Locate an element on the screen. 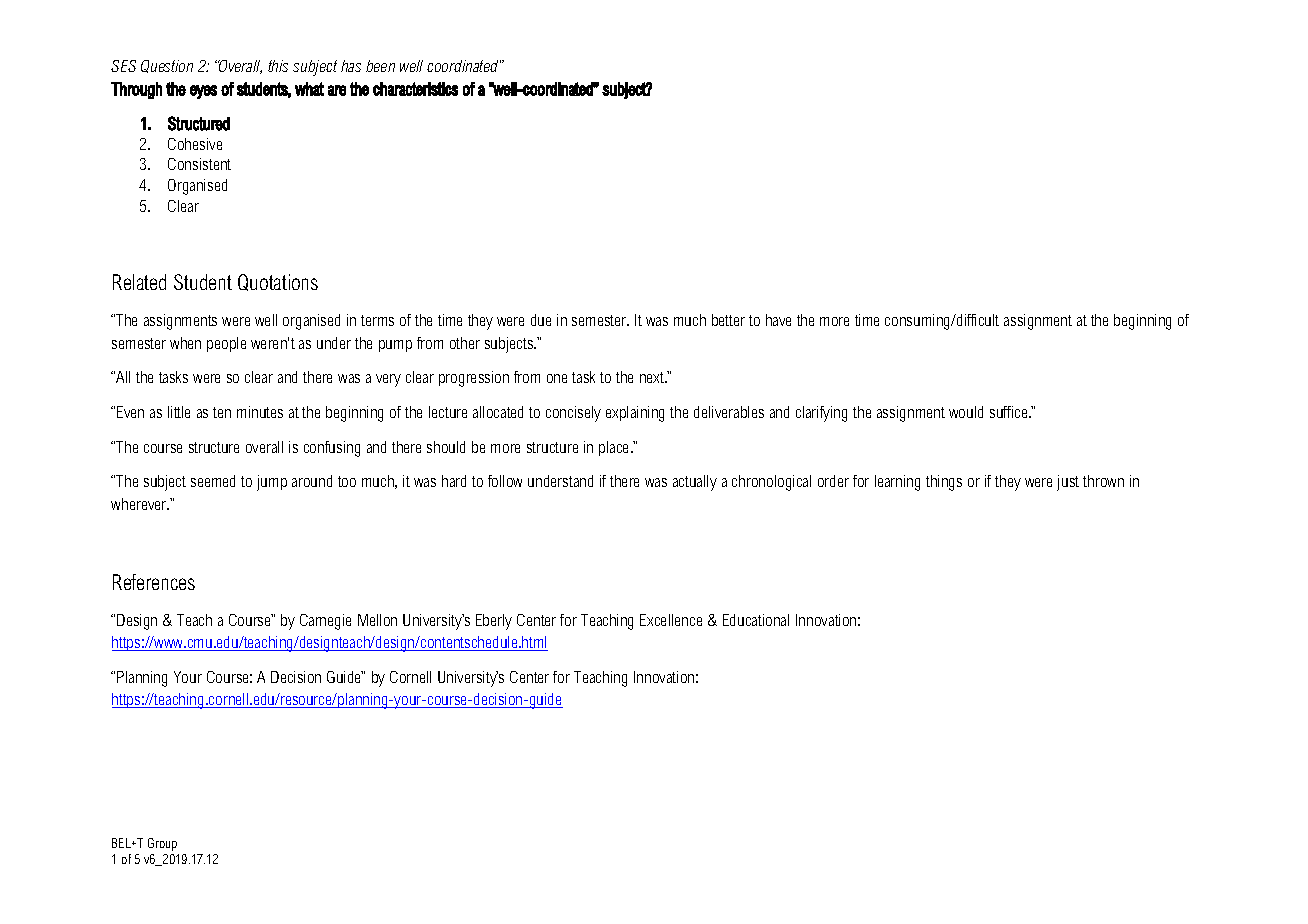  Excellence is located at coordinates (671, 620).
